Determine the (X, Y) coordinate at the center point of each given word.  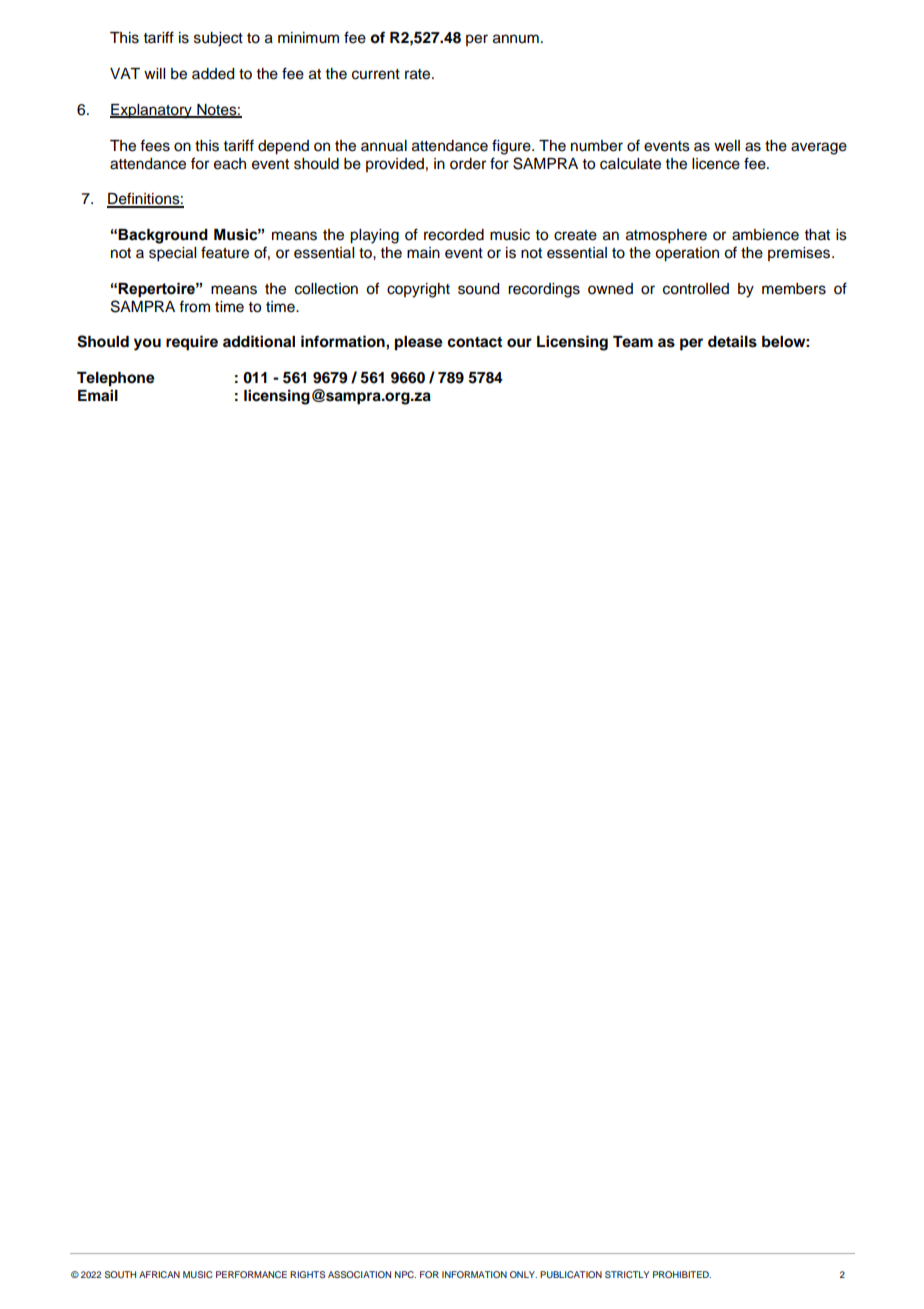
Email (98, 395)
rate (419, 74)
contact (474, 342)
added (213, 74)
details (732, 341)
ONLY (523, 1274)
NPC (405, 1274)
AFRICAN (159, 1274)
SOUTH (120, 1274)
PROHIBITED (682, 1274)
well (727, 146)
